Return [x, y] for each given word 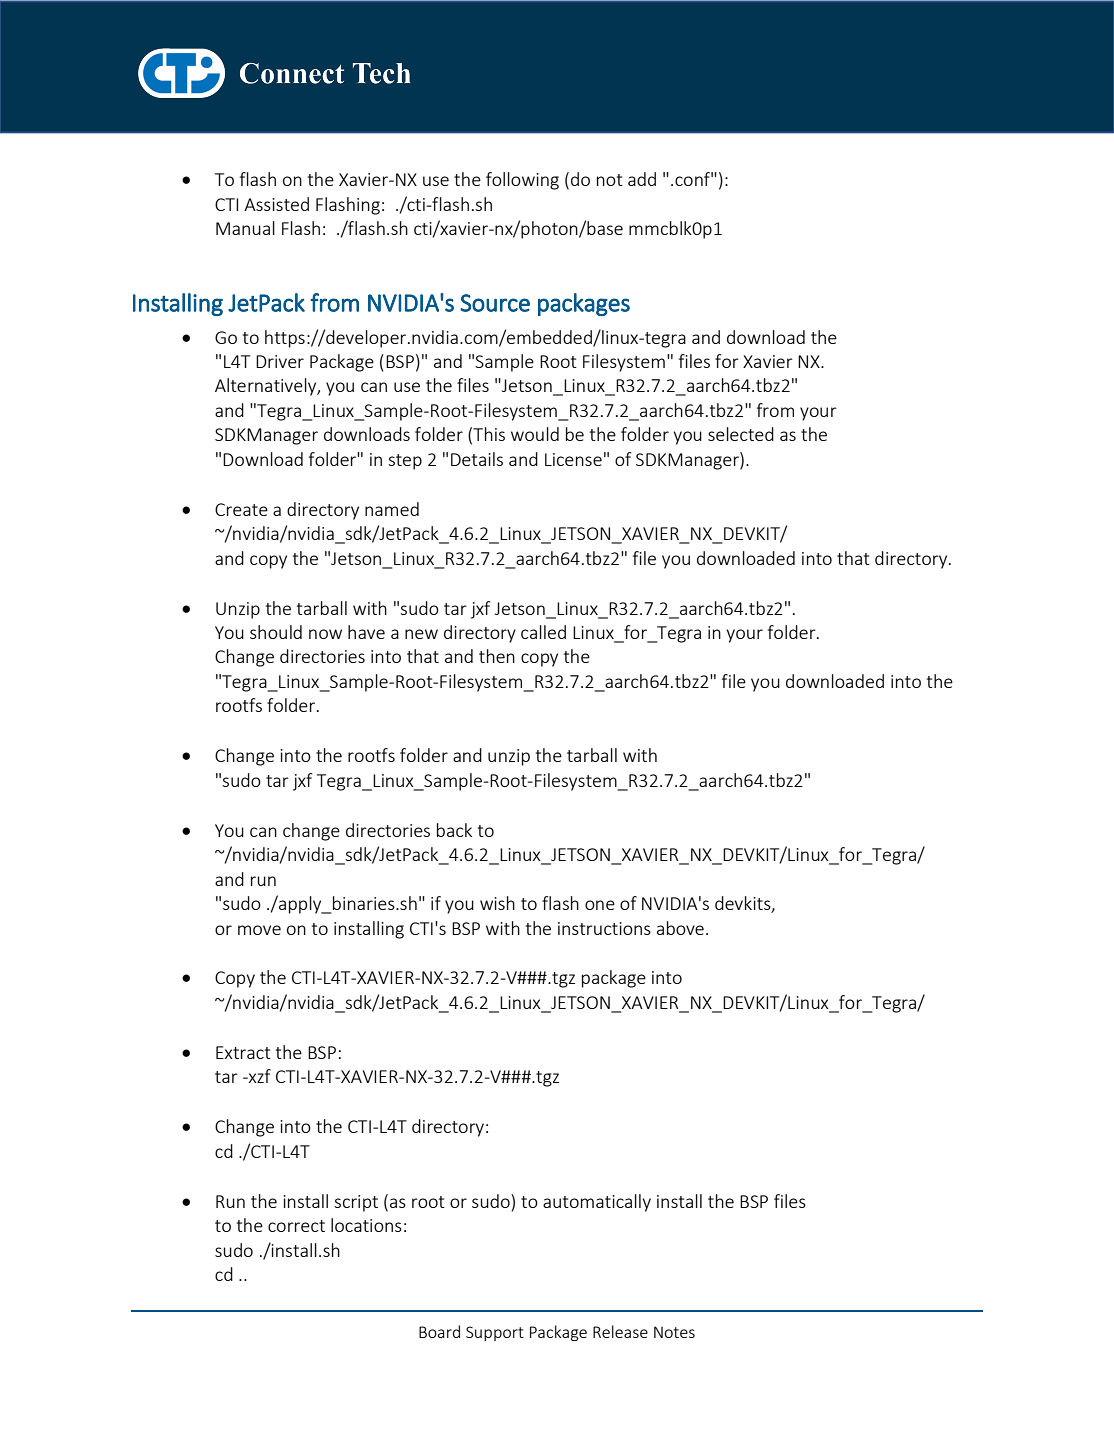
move [259, 930]
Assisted [276, 204]
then [497, 656]
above [680, 928]
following [522, 181]
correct [296, 1226]
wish [497, 903]
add [642, 179]
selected [741, 434]
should [276, 632]
